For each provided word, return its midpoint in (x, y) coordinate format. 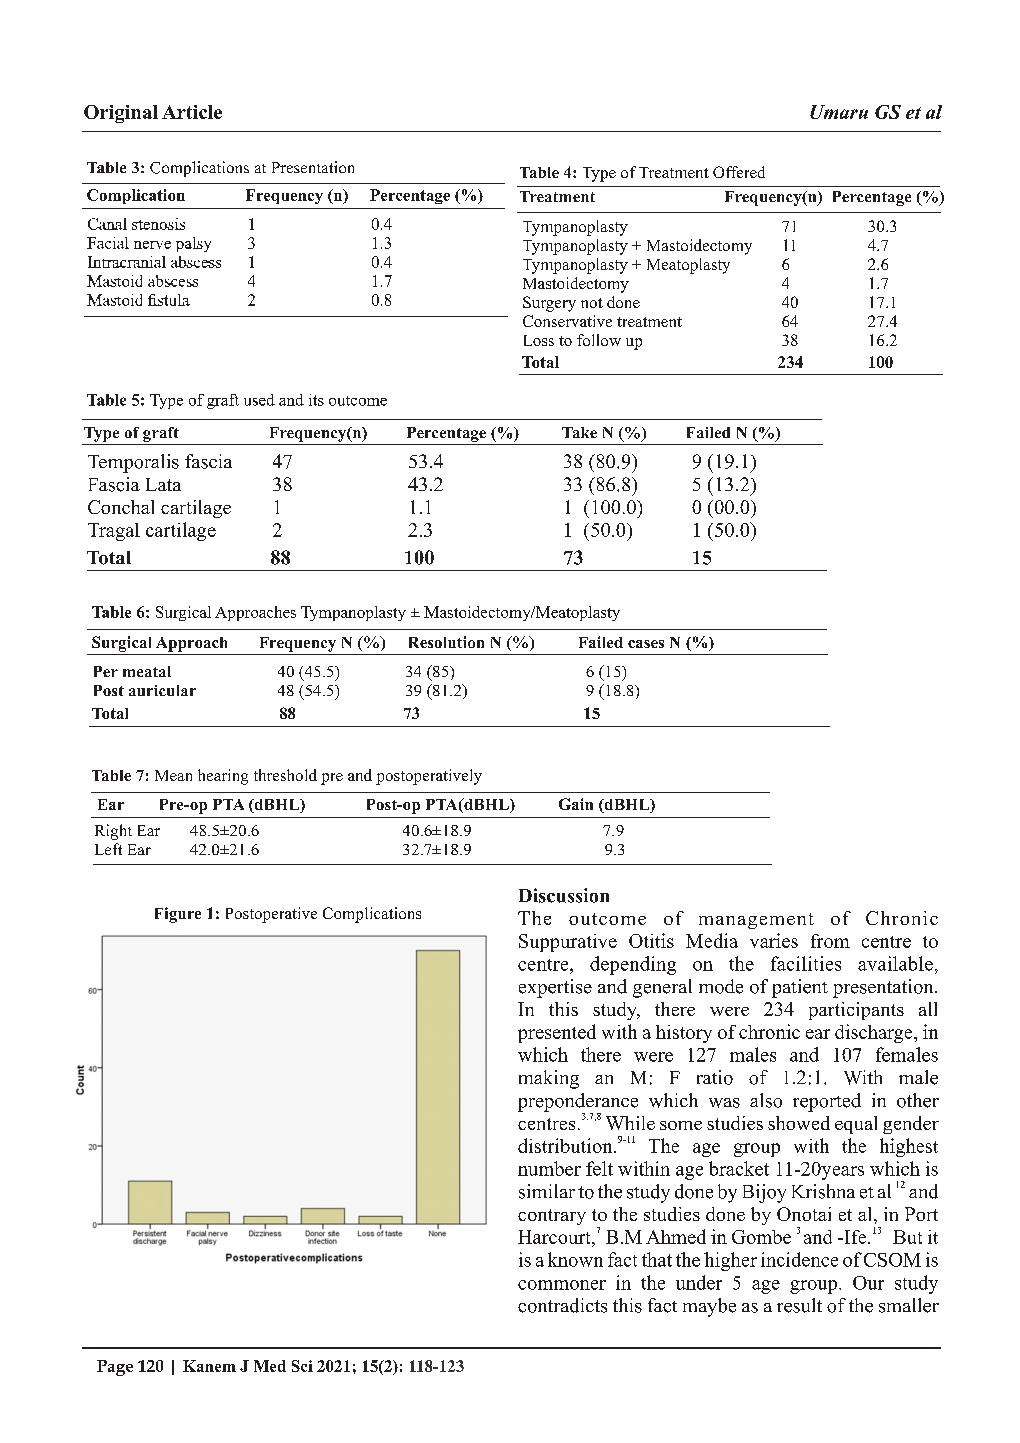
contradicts (562, 1305)
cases (646, 644)
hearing (223, 777)
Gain (576, 804)
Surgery (549, 304)
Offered (739, 172)
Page (115, 1368)
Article (192, 112)
